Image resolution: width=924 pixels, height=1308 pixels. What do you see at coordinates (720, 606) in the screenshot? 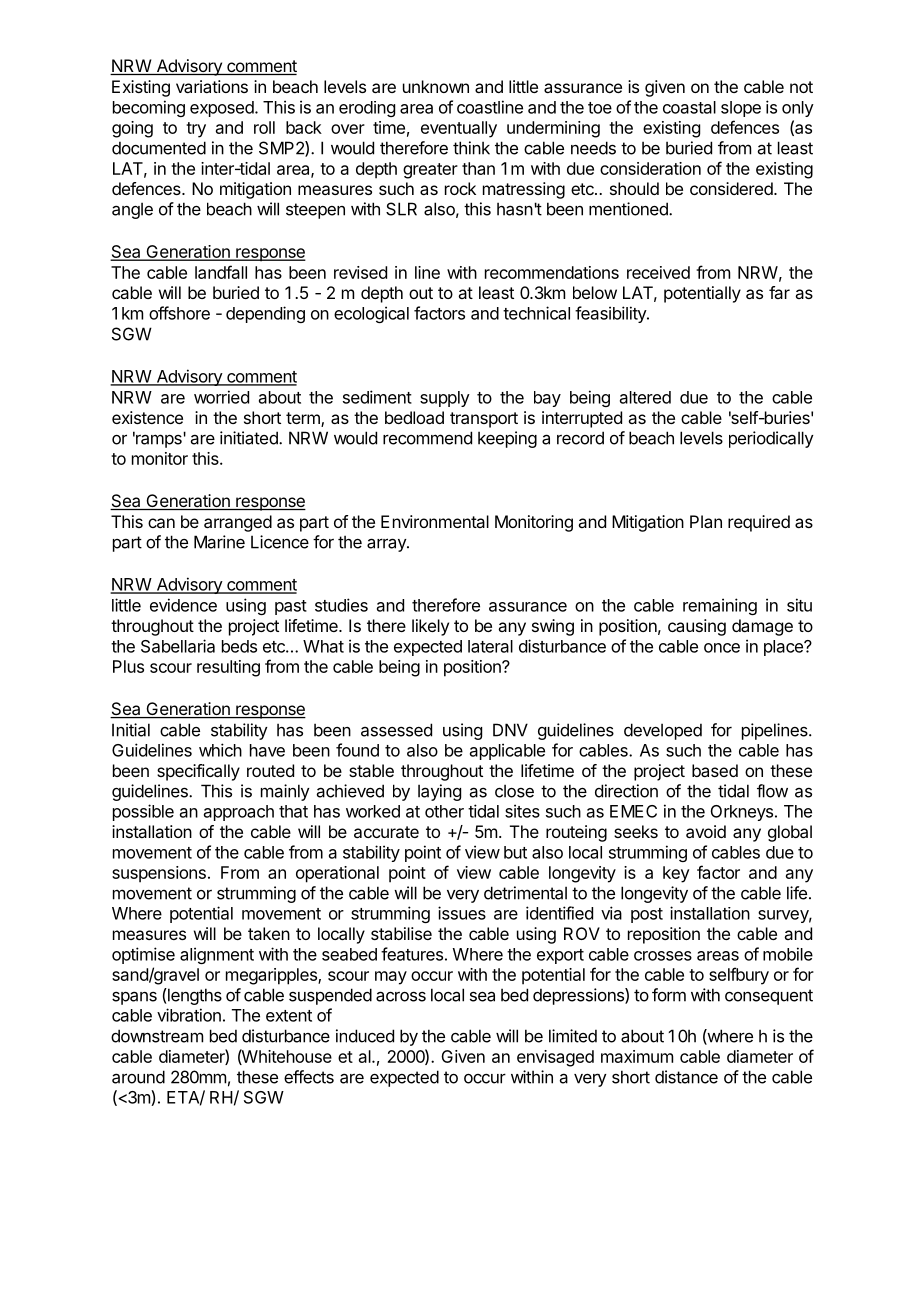
I see `remaining` at bounding box center [720, 606].
